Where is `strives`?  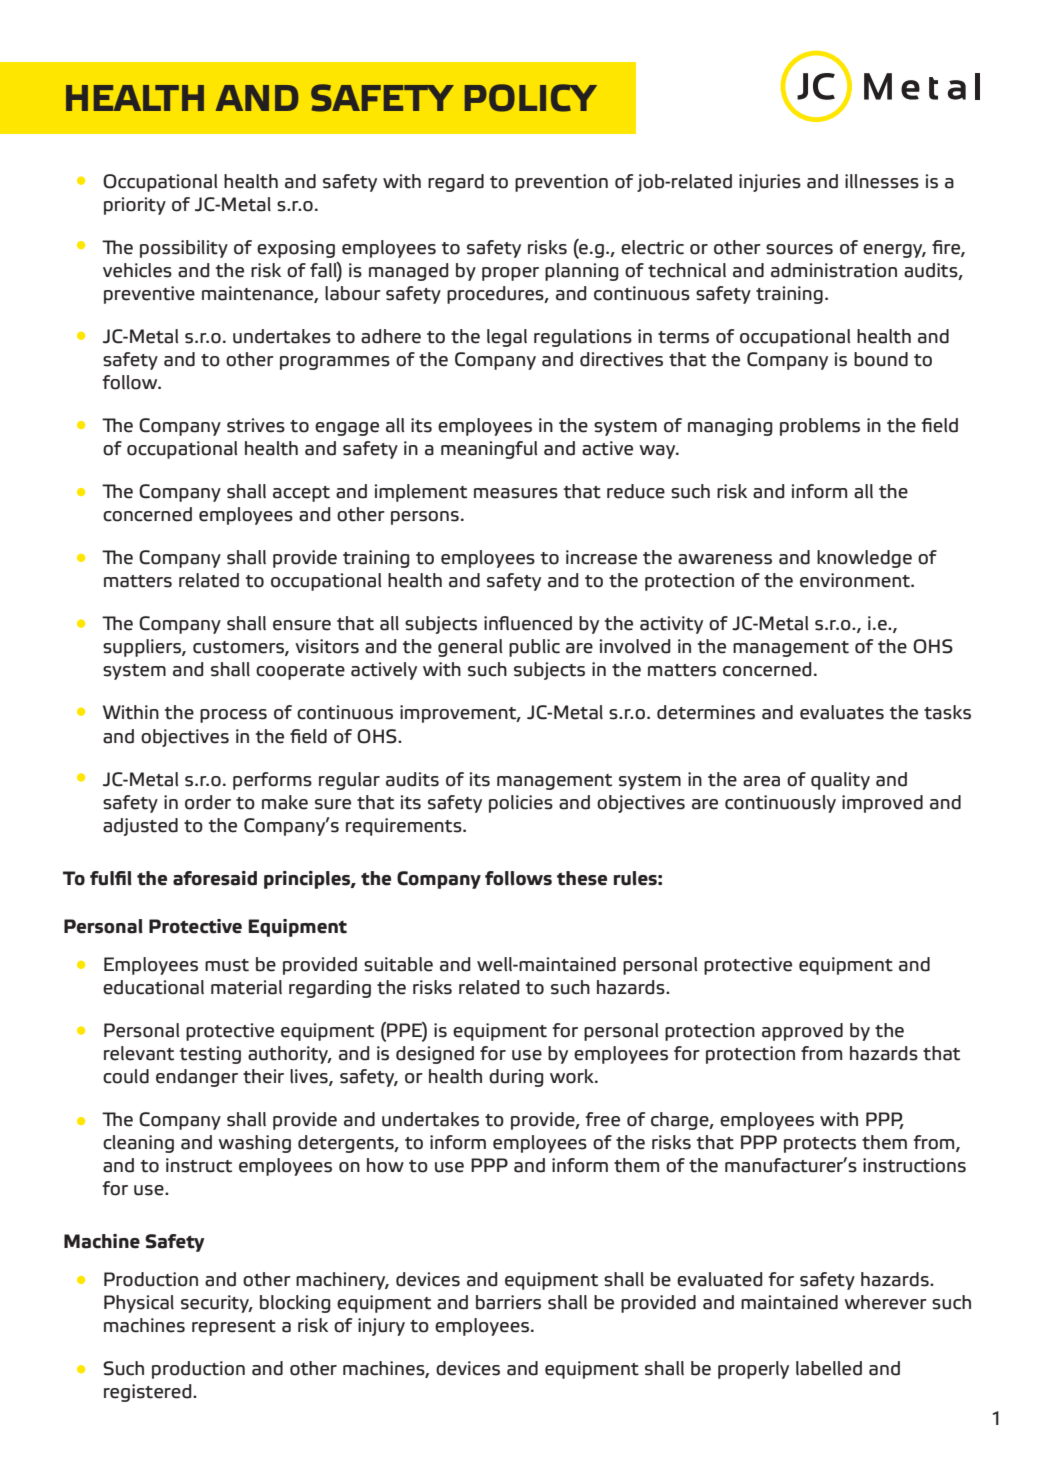 strives is located at coordinates (256, 425).
